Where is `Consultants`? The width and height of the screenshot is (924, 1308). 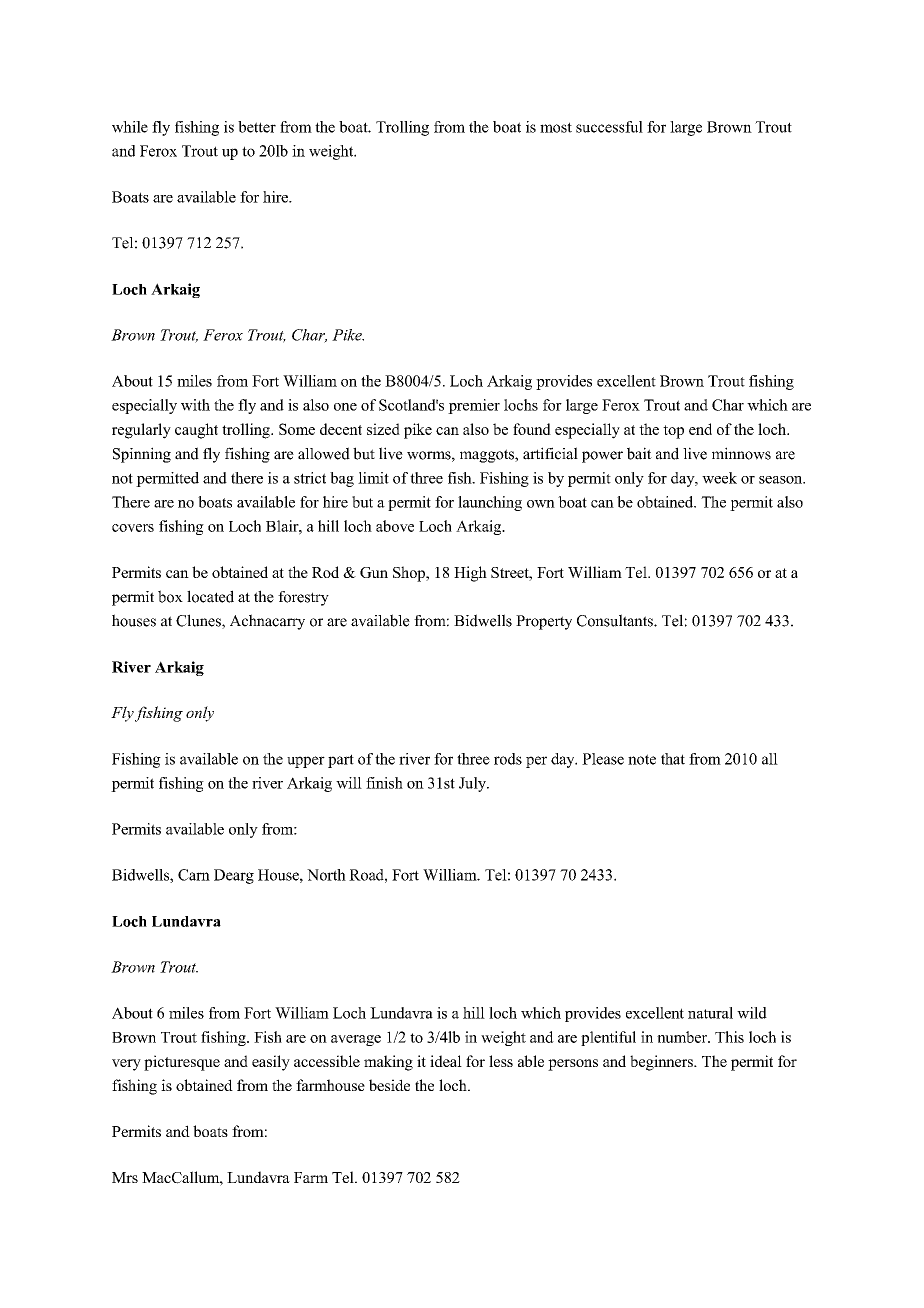 Consultants is located at coordinates (616, 620).
